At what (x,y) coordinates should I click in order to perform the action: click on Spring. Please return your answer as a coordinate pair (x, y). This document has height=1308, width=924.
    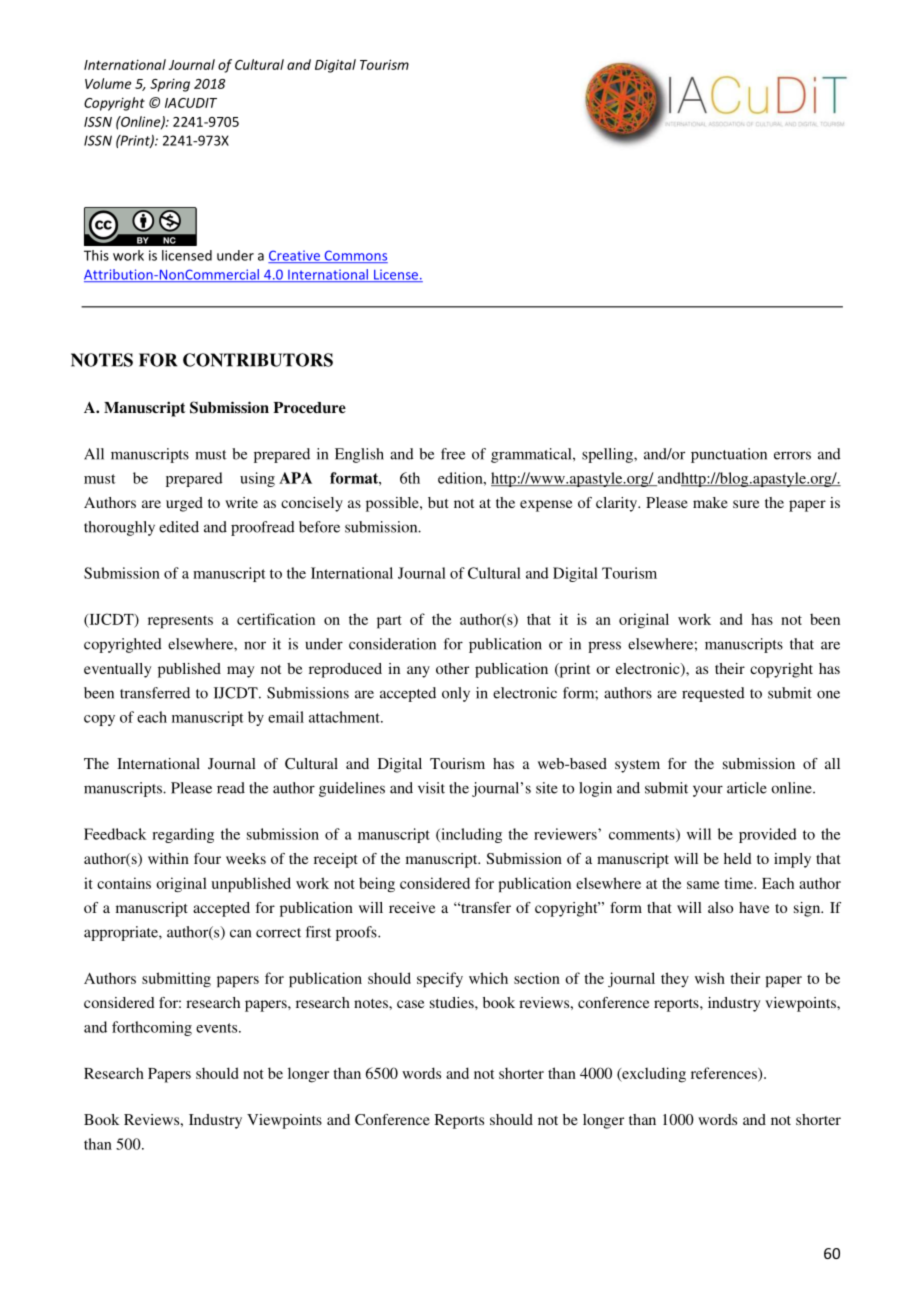
    Looking at the image, I should click on (170, 85).
